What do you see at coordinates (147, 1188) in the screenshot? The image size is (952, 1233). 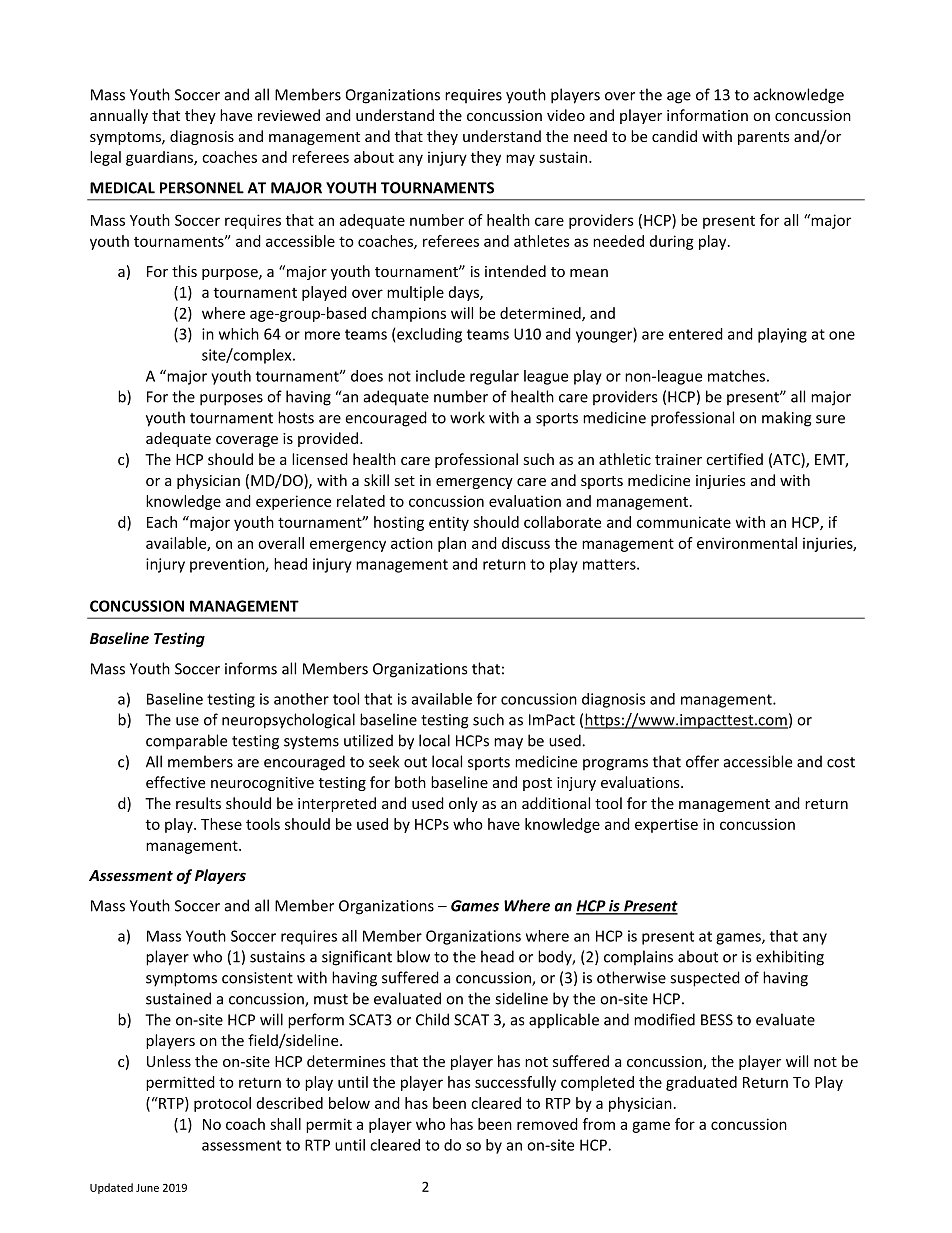 I see `June` at bounding box center [147, 1188].
